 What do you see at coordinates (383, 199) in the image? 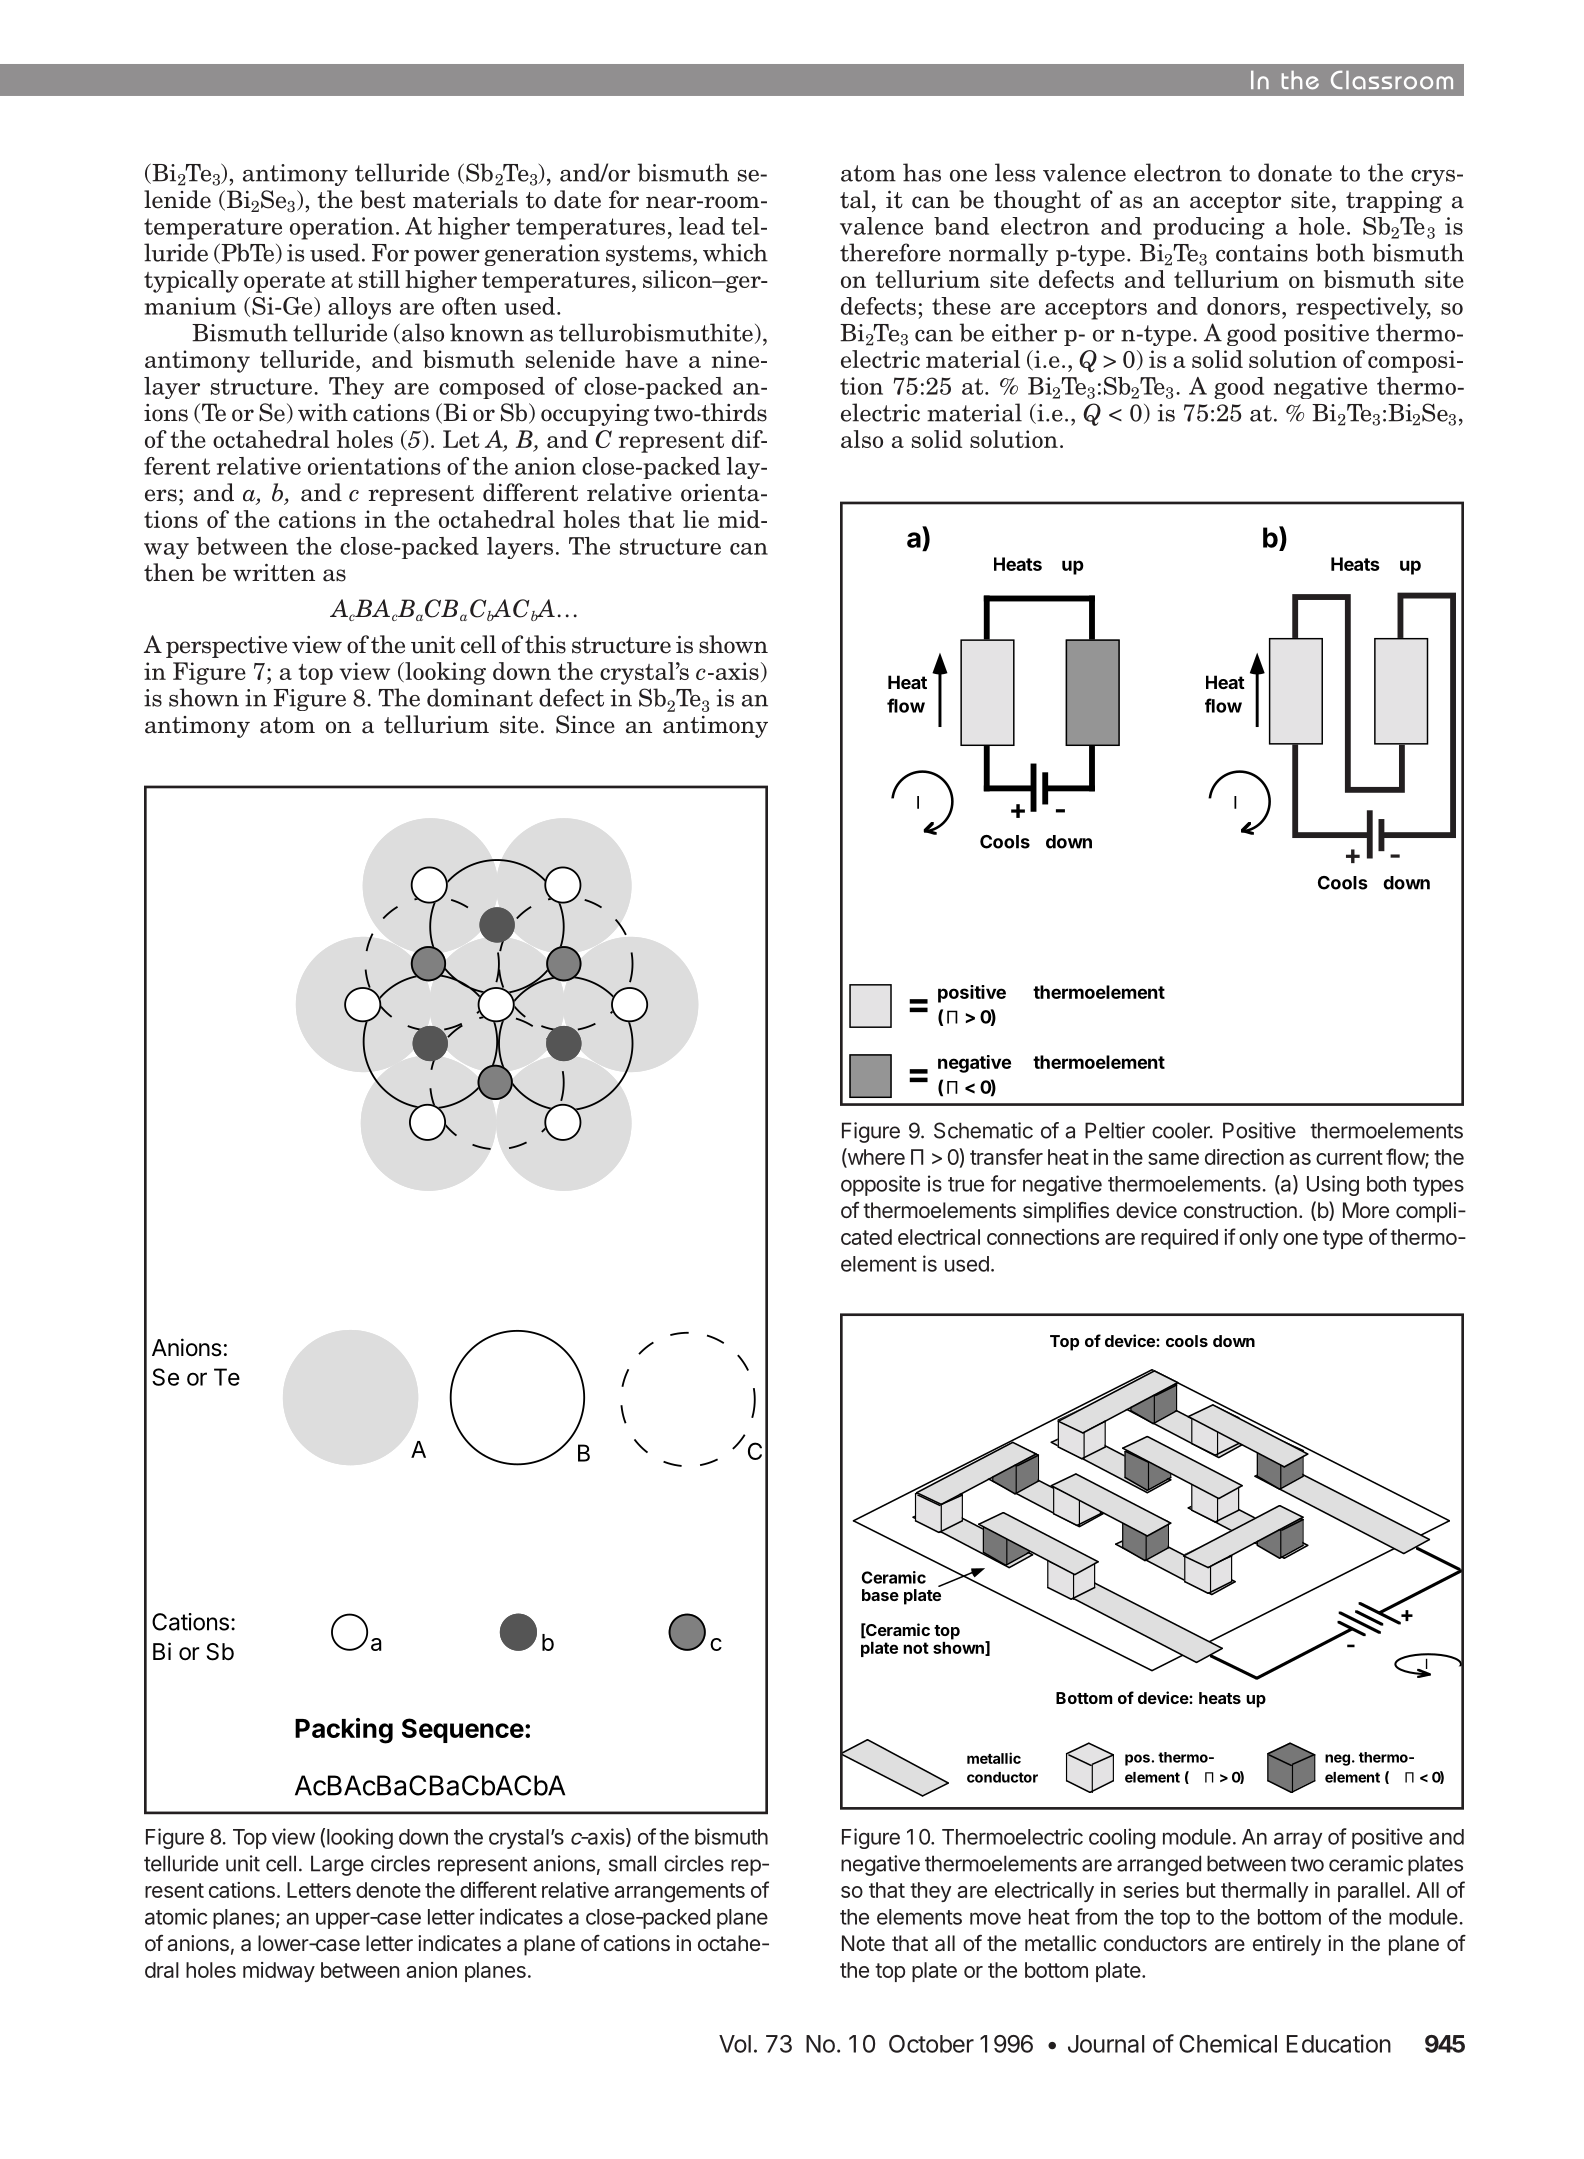
I see `best` at bounding box center [383, 199].
